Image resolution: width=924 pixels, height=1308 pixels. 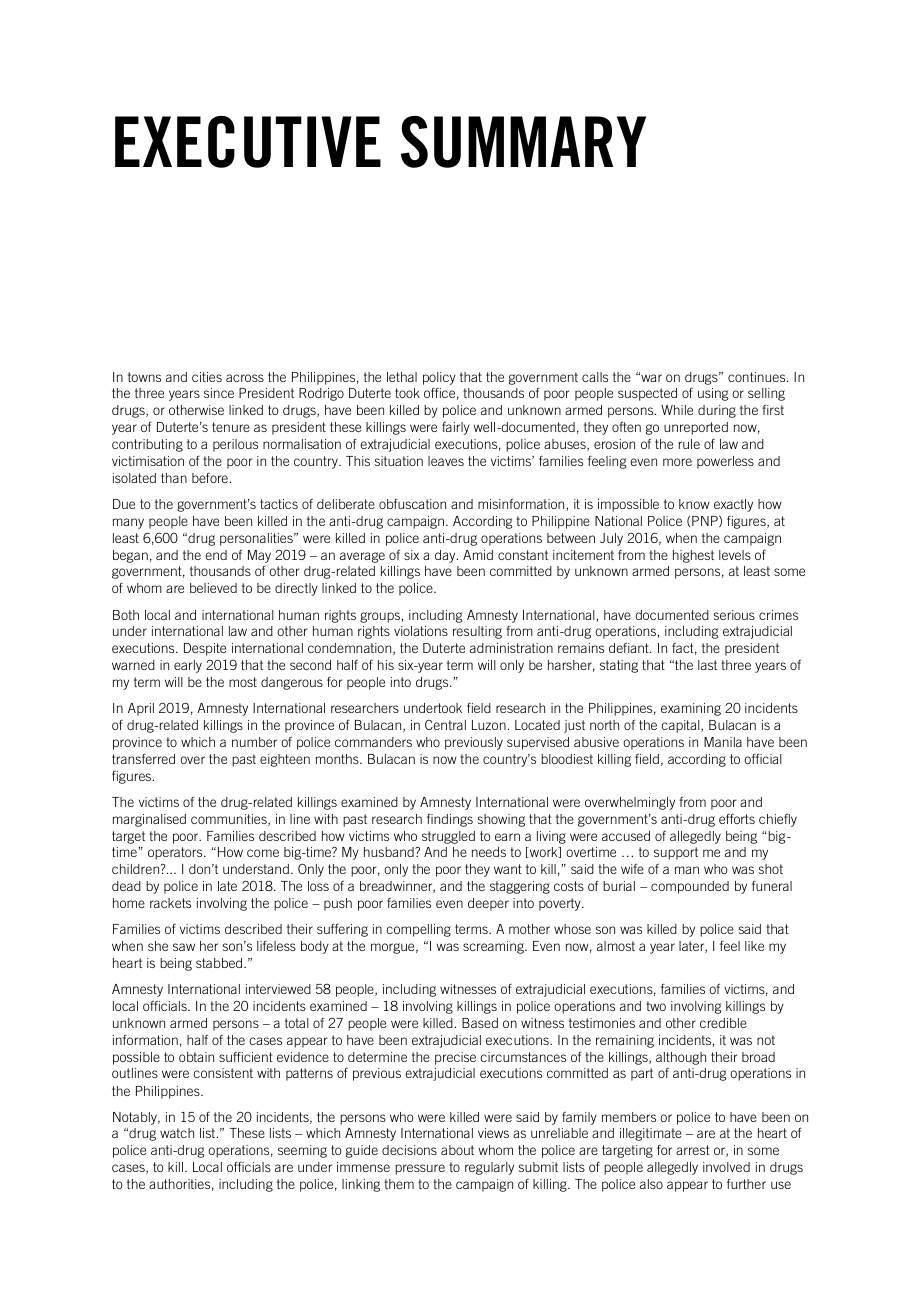 What do you see at coordinates (456, 428) in the document?
I see `fairly` at bounding box center [456, 428].
